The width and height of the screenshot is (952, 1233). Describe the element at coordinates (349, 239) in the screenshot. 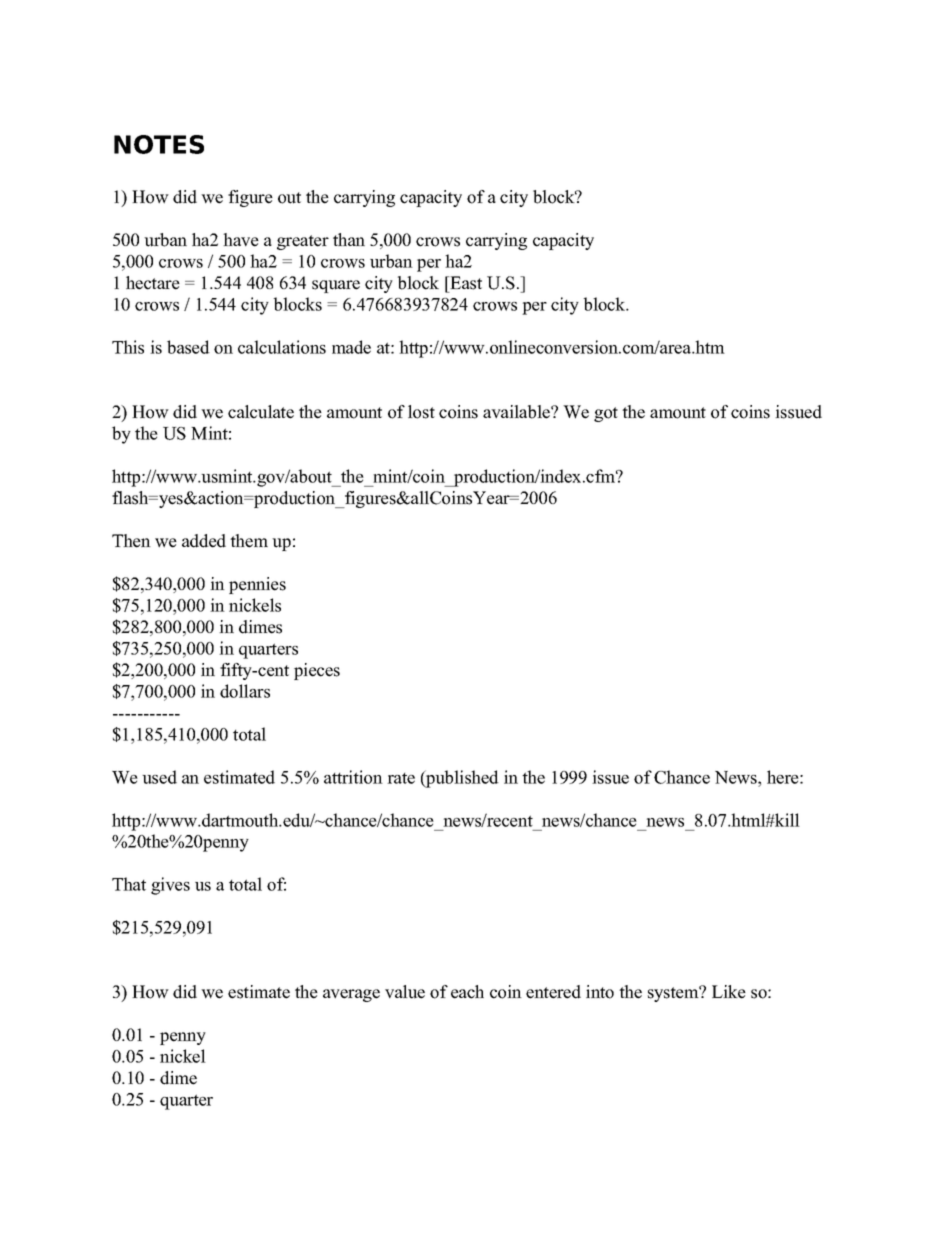

I see `than` at that location.
